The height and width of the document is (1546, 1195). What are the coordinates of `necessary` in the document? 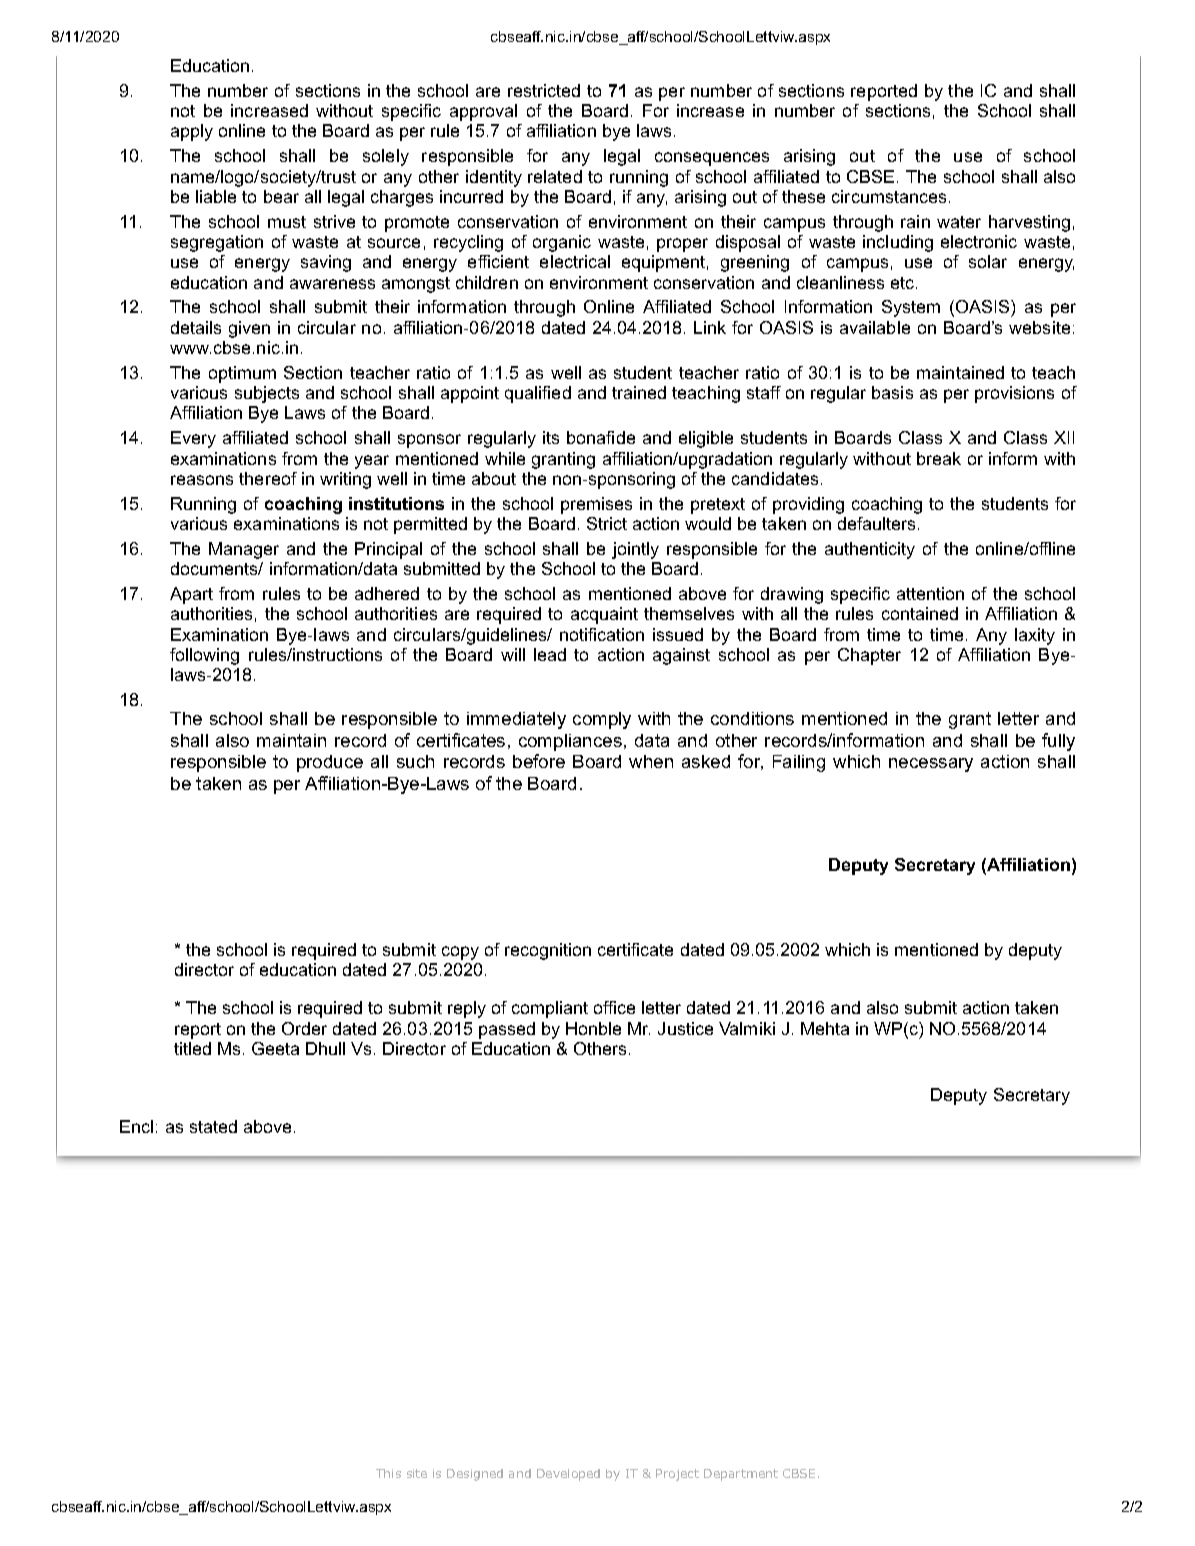 It's located at (931, 765).
